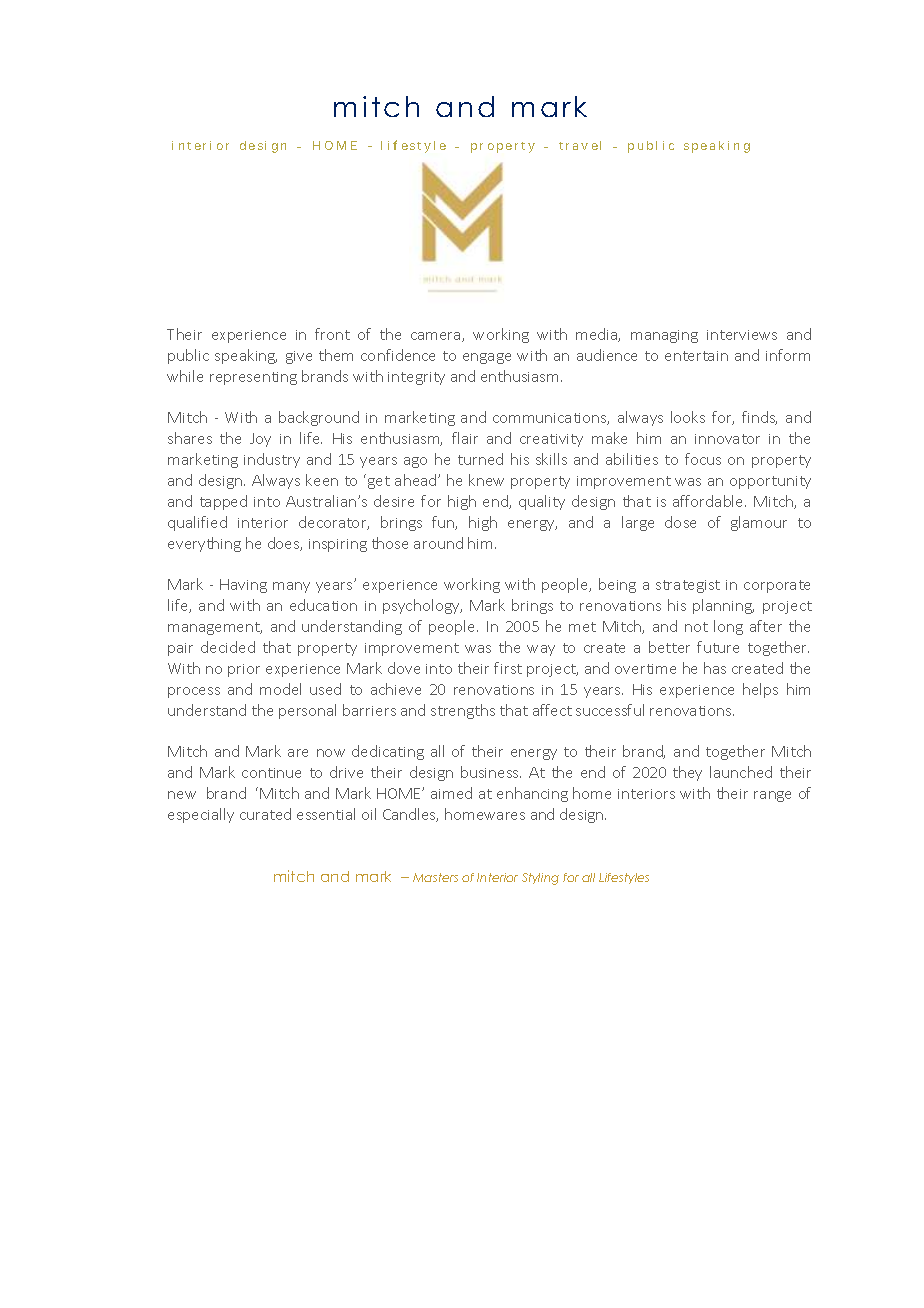 This screenshot has width=924, height=1308. What do you see at coordinates (422, 606) in the screenshot?
I see `psychology` at bounding box center [422, 606].
